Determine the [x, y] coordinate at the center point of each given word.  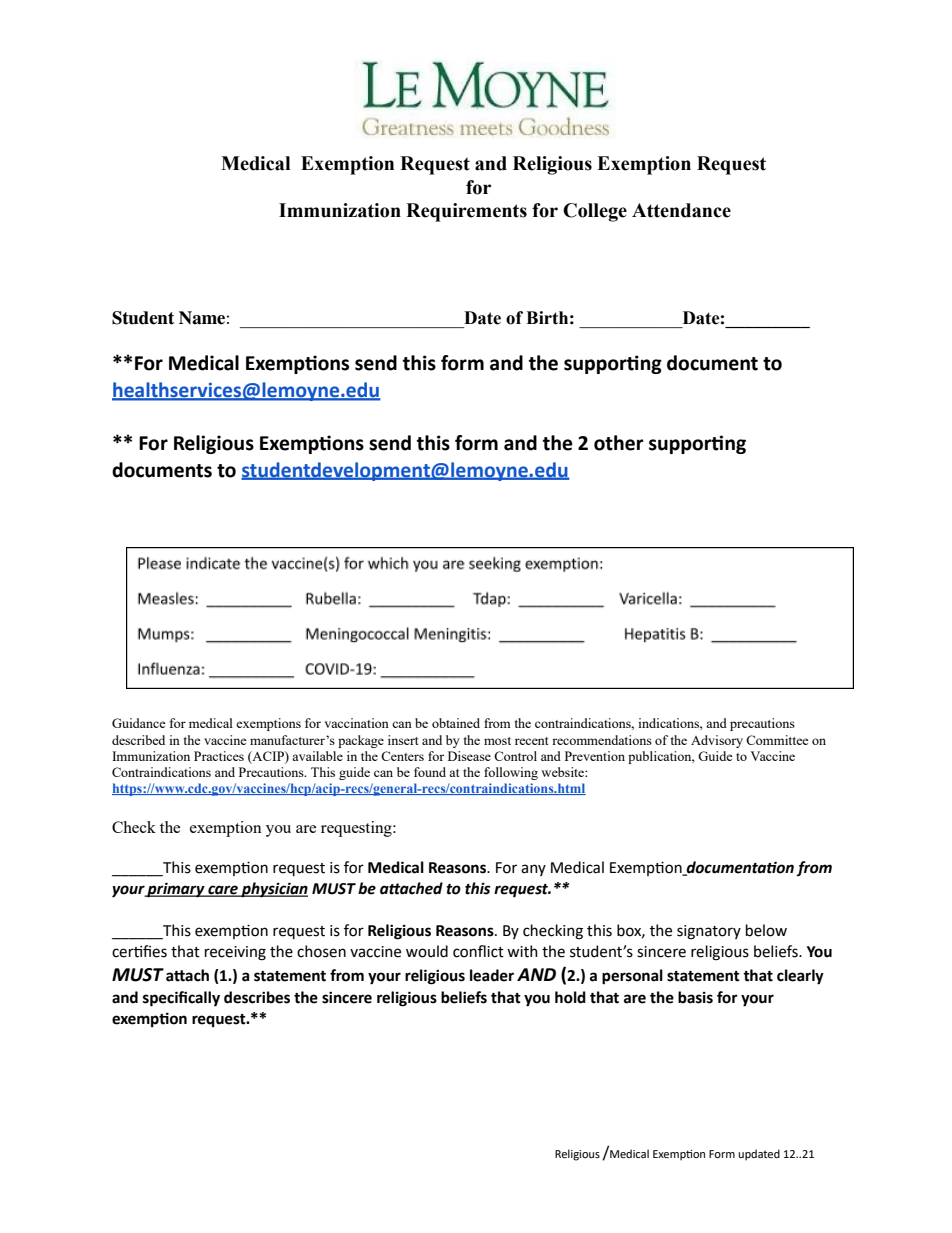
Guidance [139, 723]
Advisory [717, 741]
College [595, 212]
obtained [456, 723]
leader [492, 975]
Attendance [681, 210]
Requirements [466, 212]
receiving [235, 953]
